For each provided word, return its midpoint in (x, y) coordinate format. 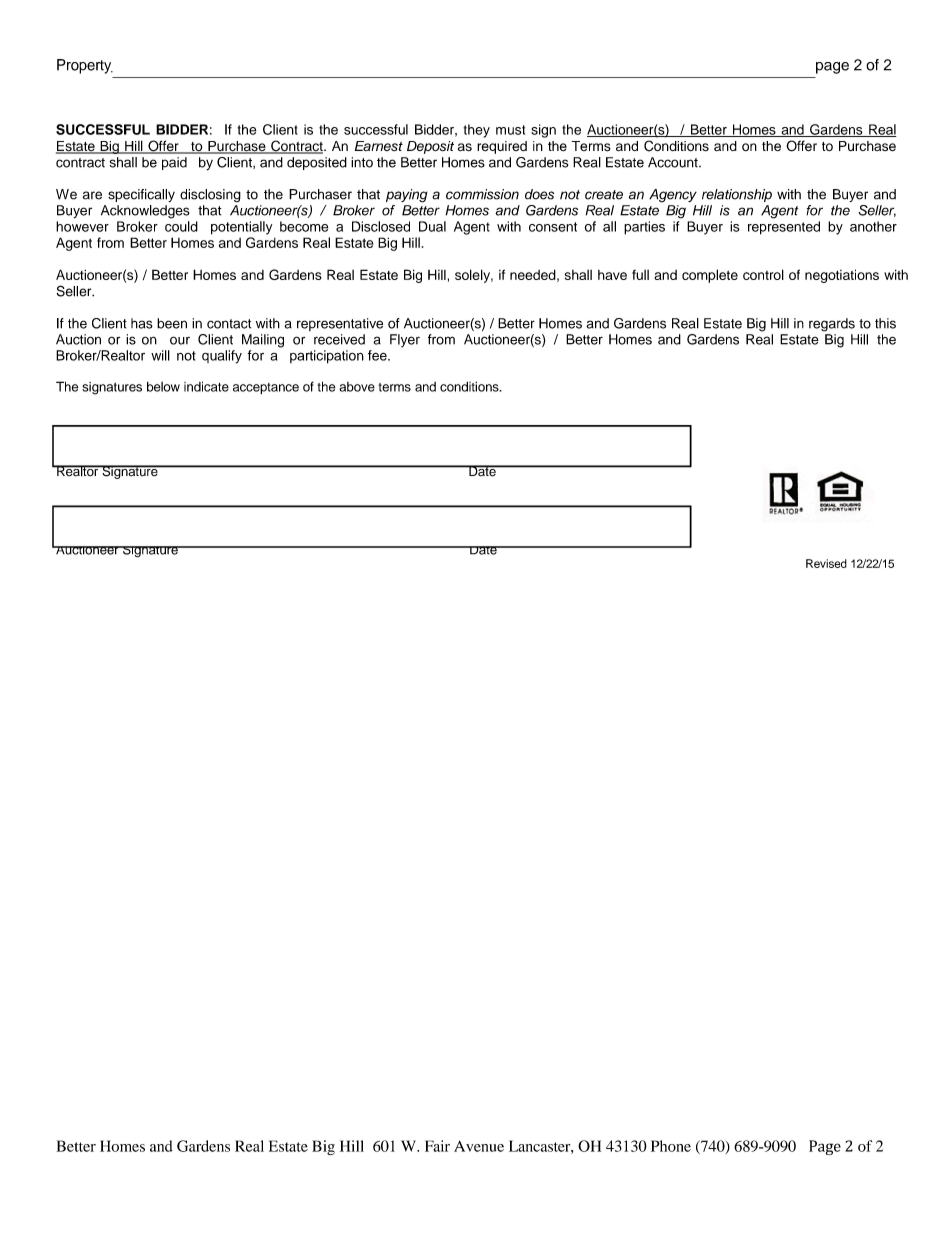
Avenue (479, 1146)
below (163, 387)
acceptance (266, 388)
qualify (222, 357)
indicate (206, 386)
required (502, 147)
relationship (737, 195)
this (885, 323)
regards (832, 325)
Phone (671, 1146)
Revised (826, 563)
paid (174, 163)
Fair (437, 1146)
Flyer (405, 340)
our (180, 340)
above (357, 387)
